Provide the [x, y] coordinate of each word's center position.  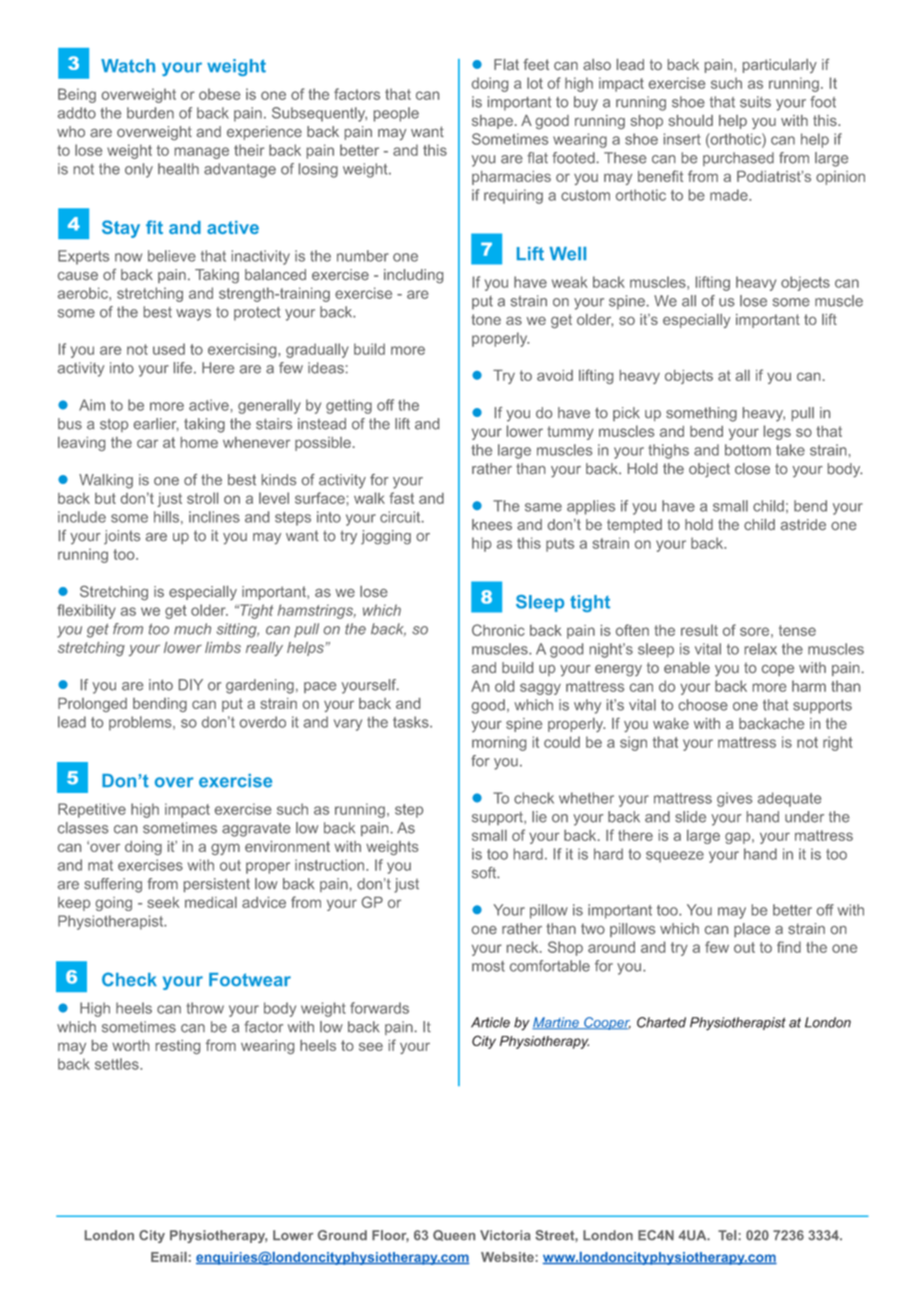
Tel [727, 1235]
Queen [454, 1235]
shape [492, 122]
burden [150, 113]
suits [755, 102]
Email [169, 1257]
